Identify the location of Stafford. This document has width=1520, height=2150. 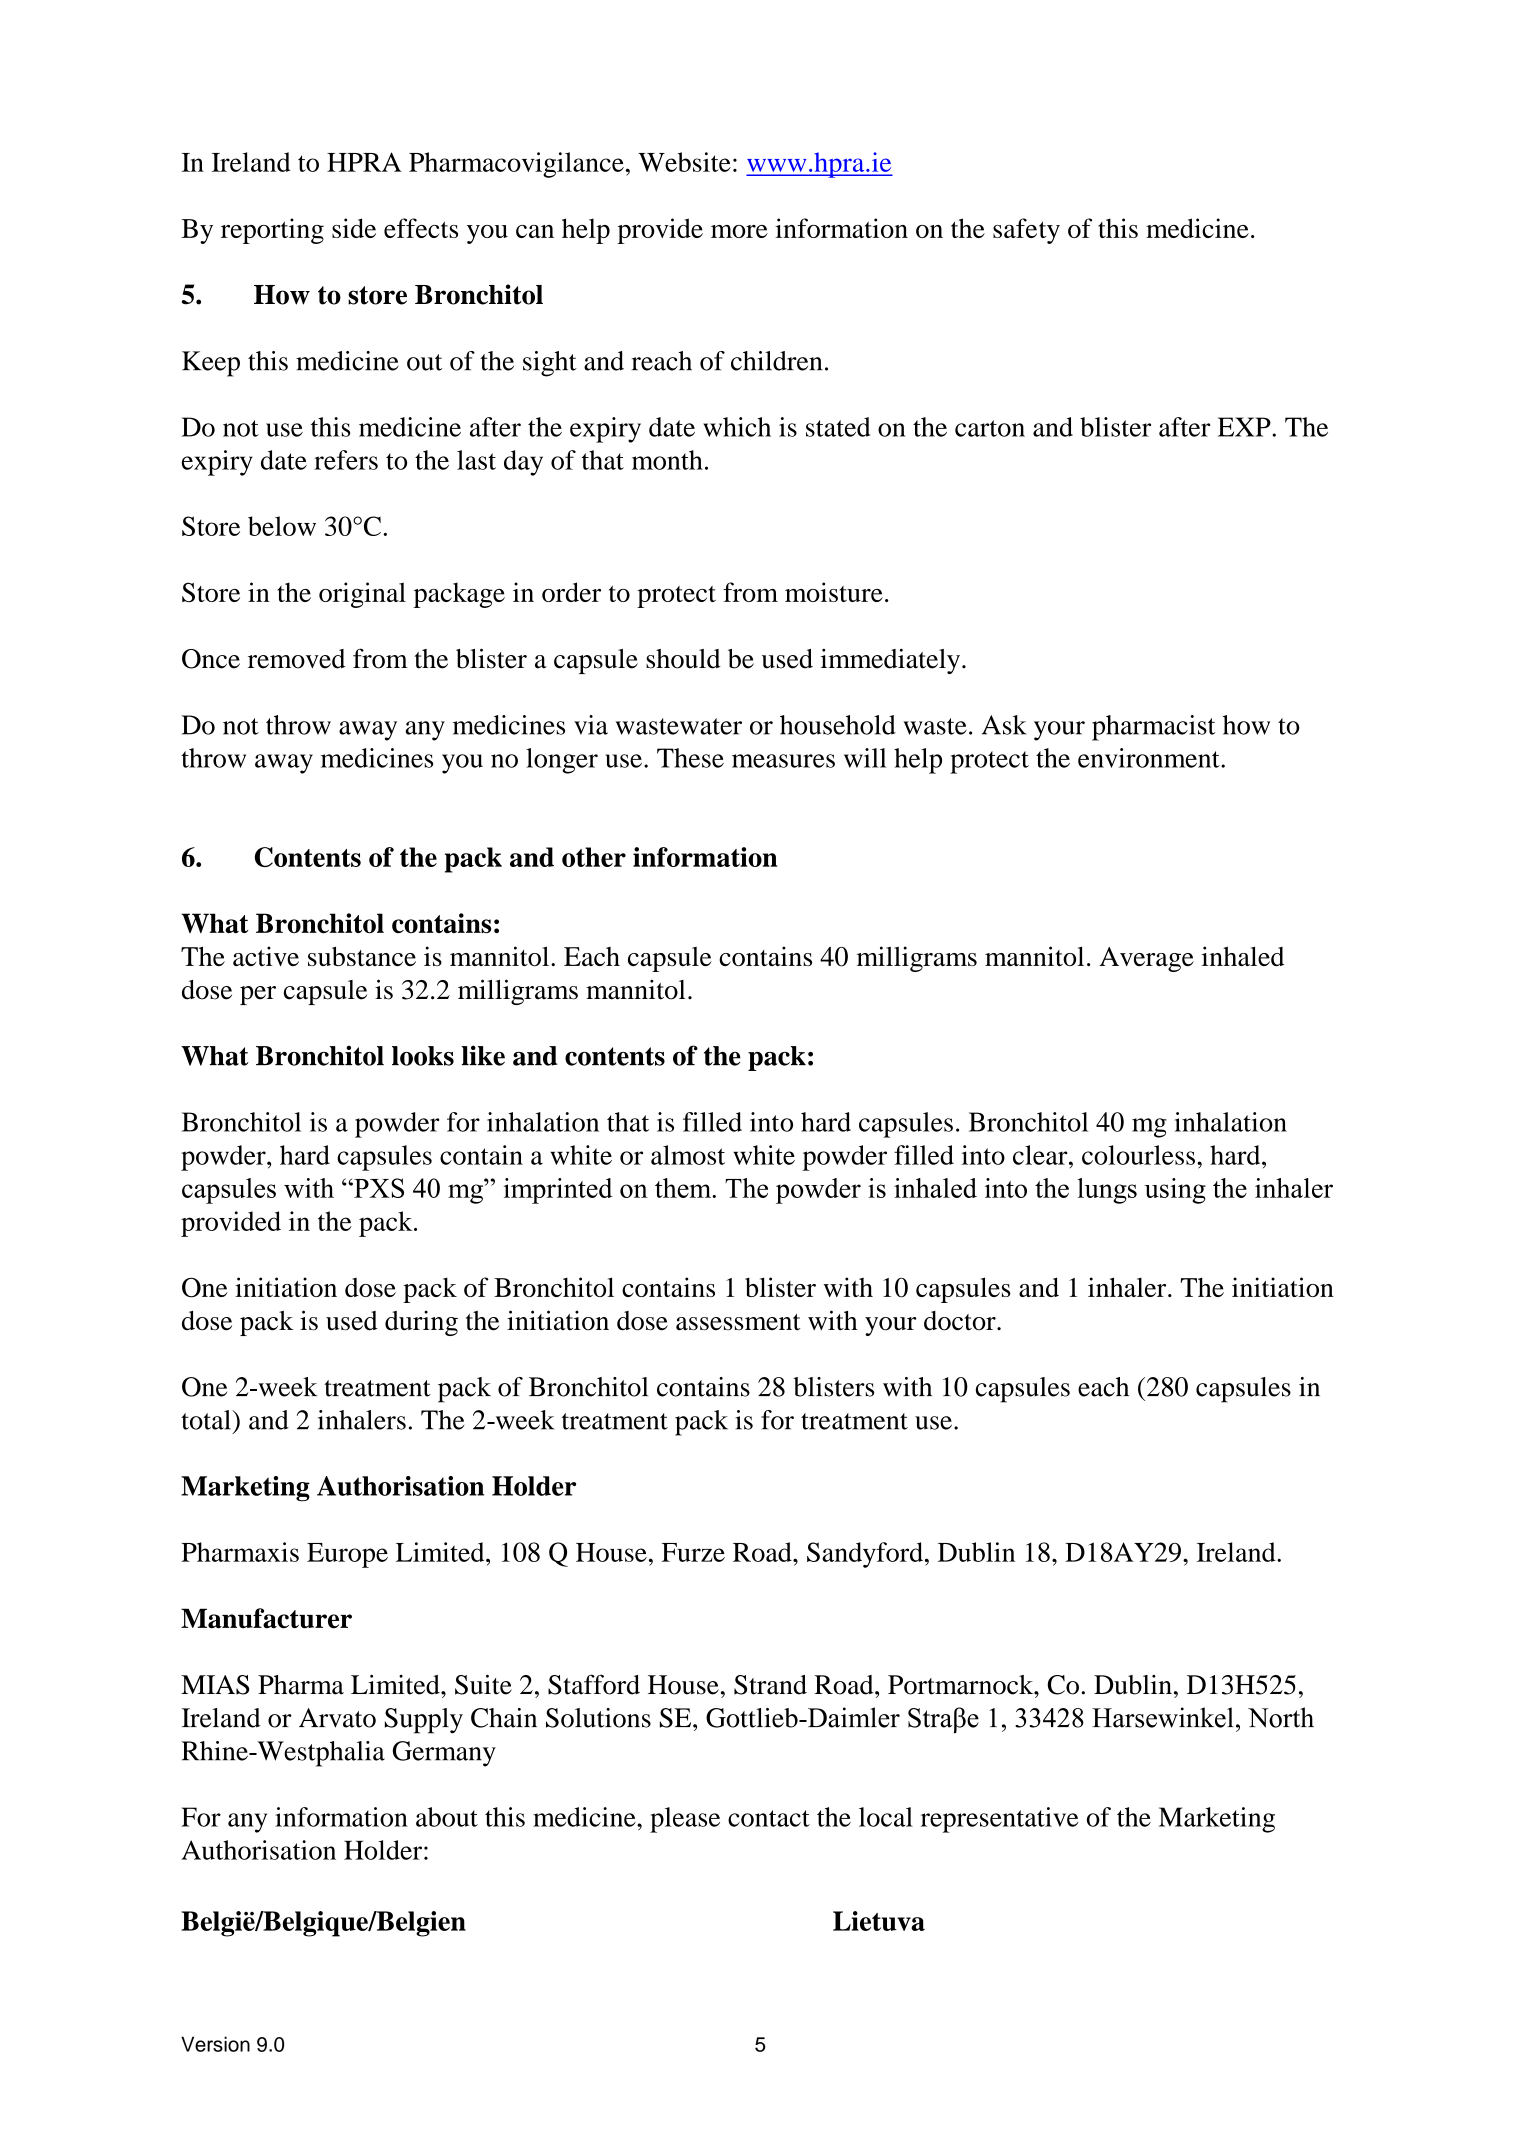
(594, 1684).
